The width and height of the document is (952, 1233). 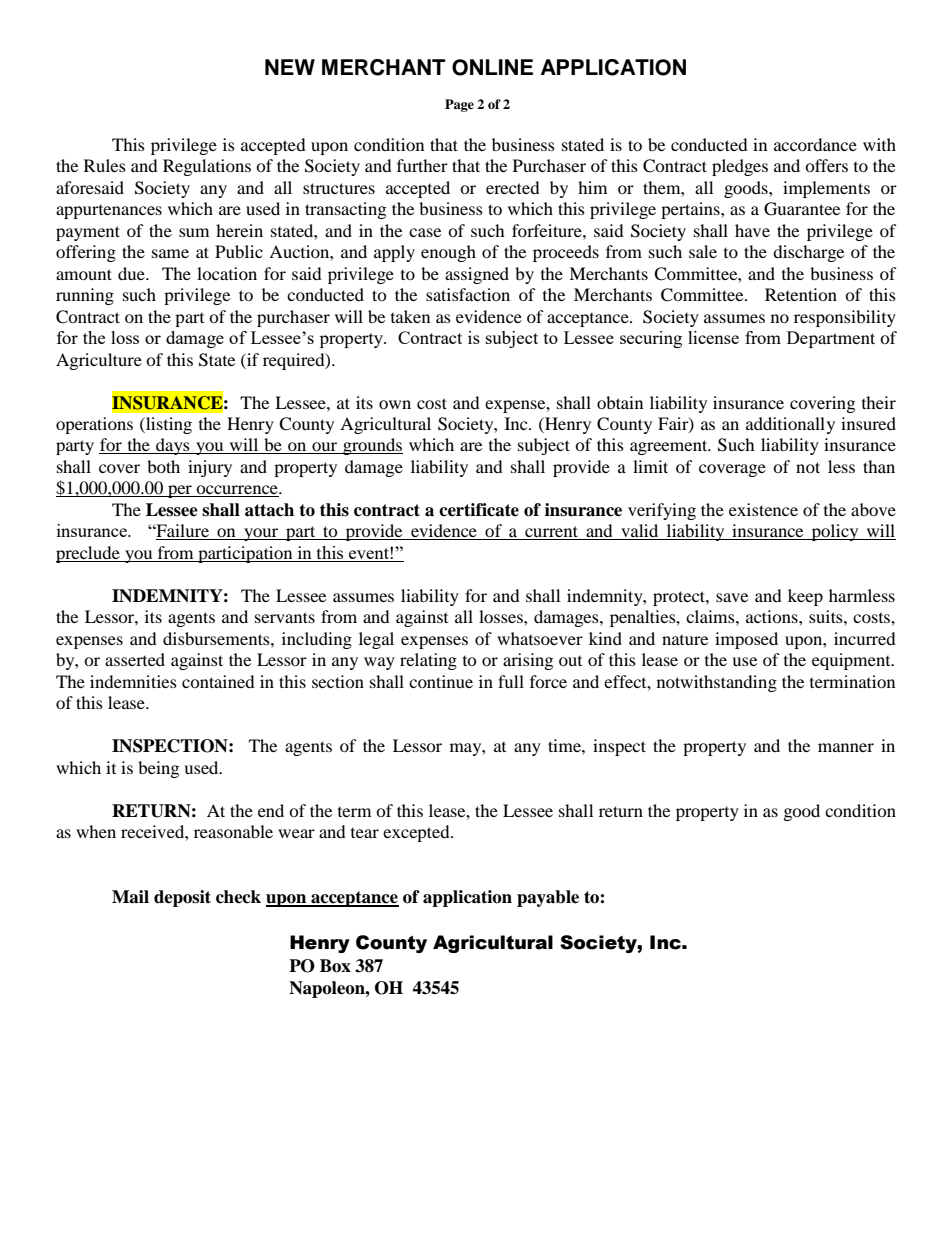 What do you see at coordinates (815, 144) in the document?
I see `accordance` at bounding box center [815, 144].
